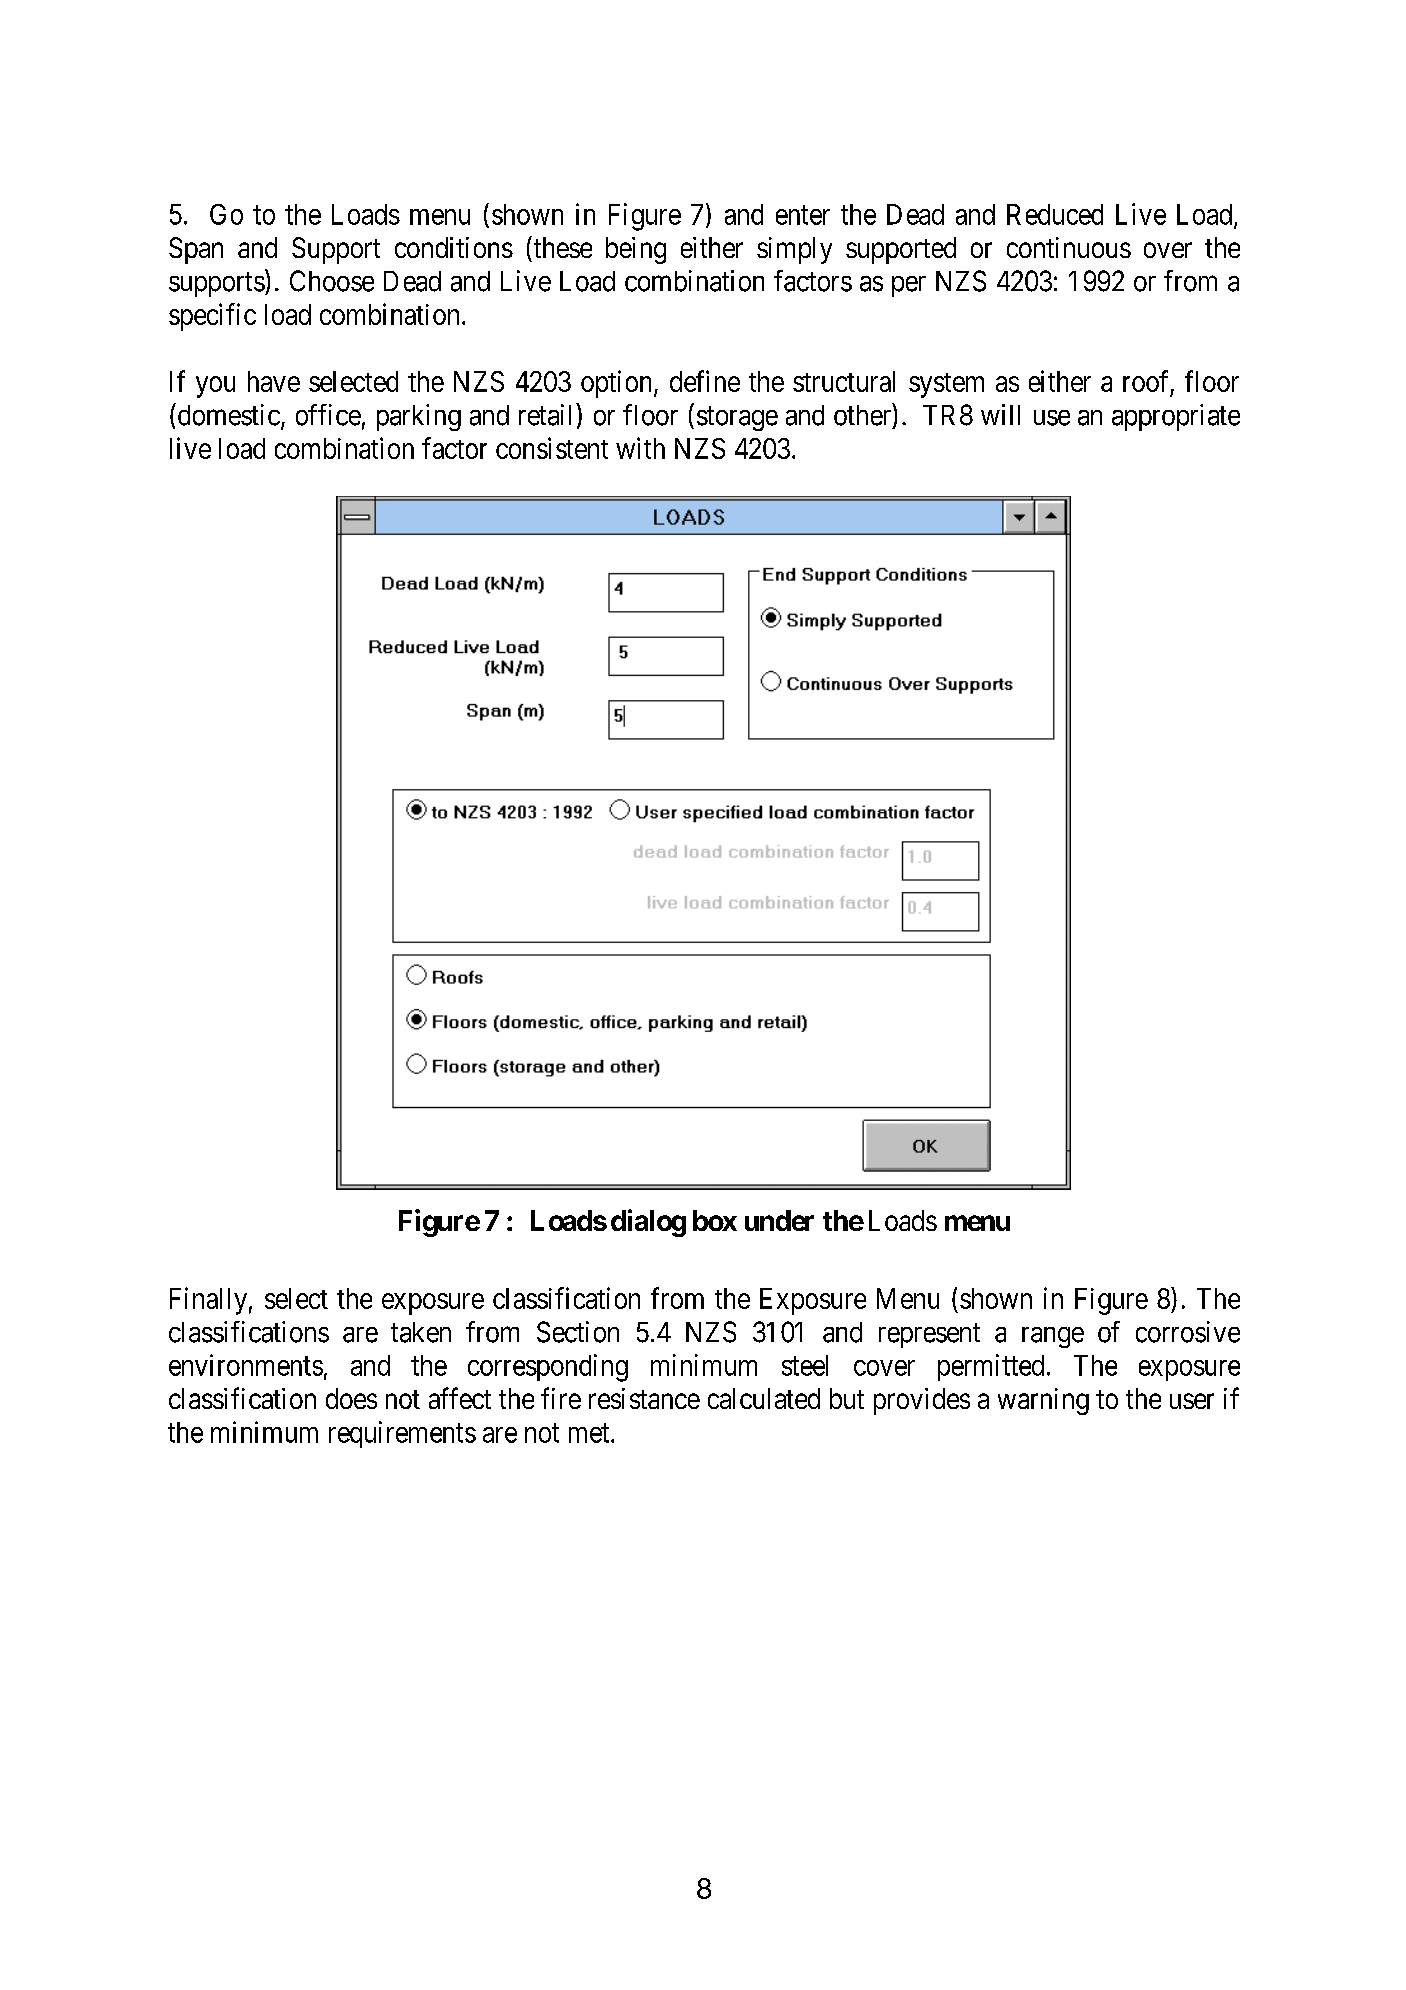 This image has width=1406, height=1990. Describe the element at coordinates (715, 1220) in the image. I see `box` at that location.
